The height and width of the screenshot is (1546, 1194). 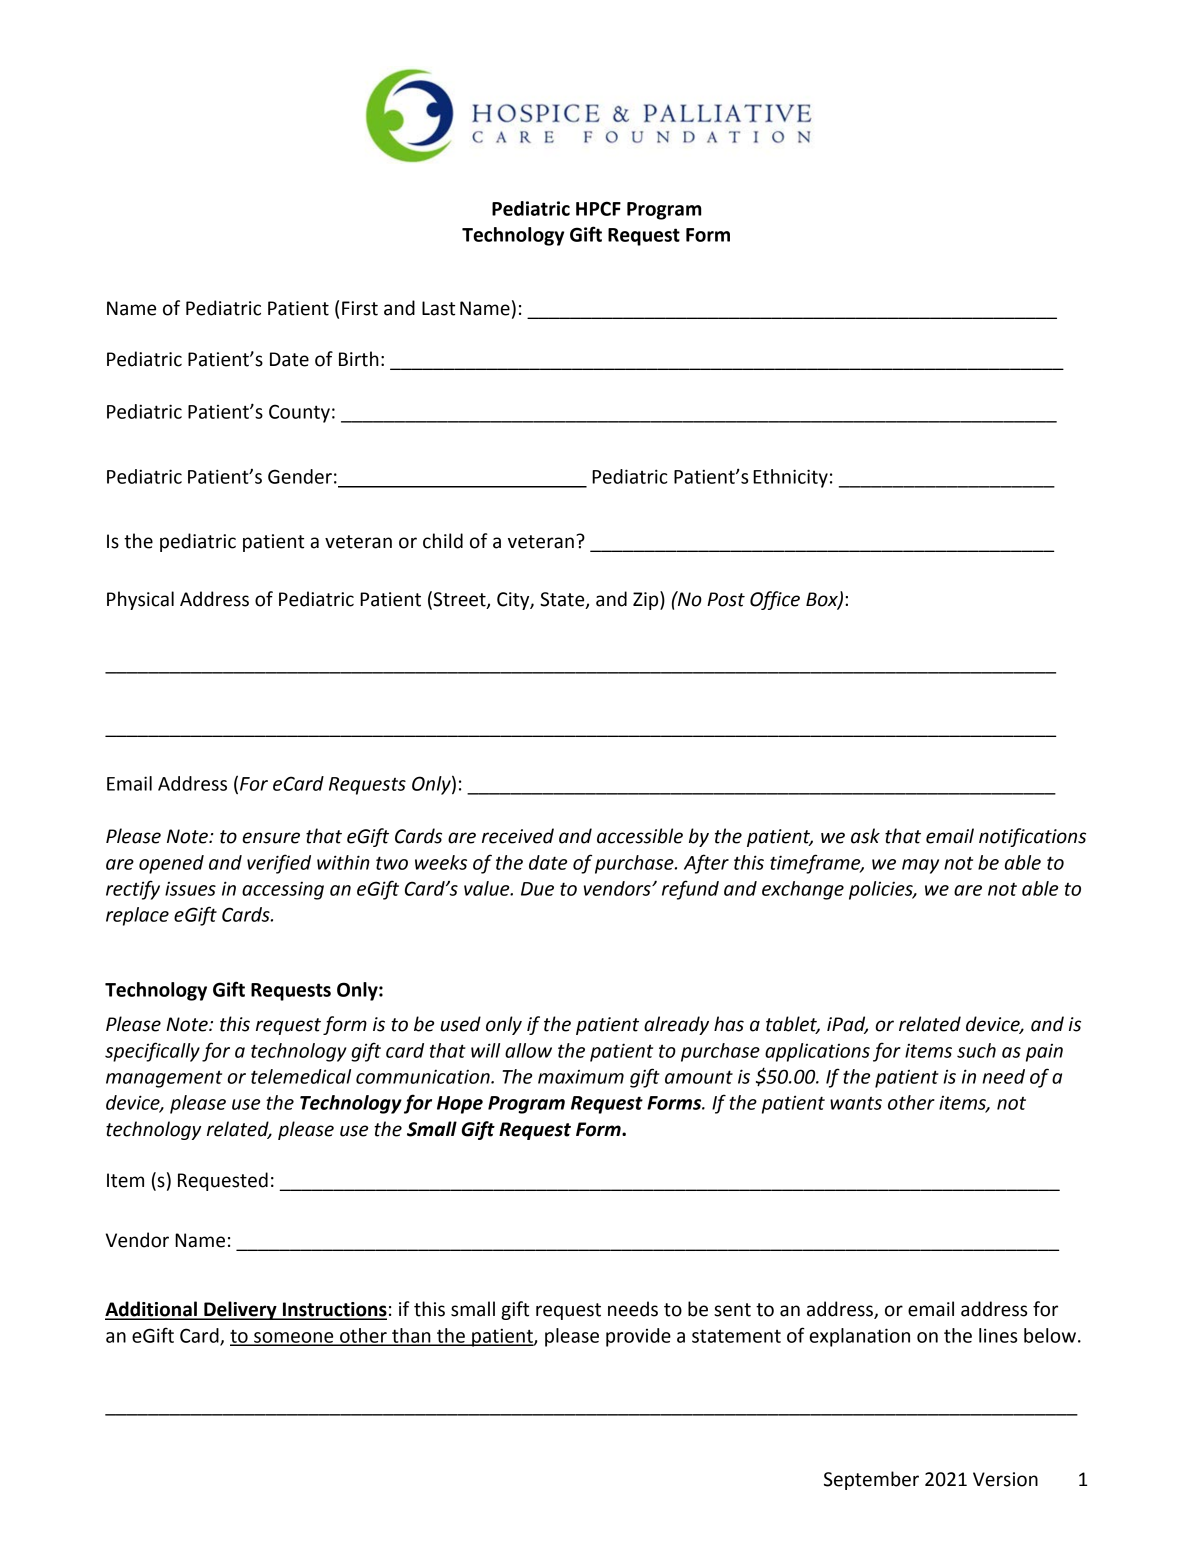 What do you see at coordinates (164, 1079) in the screenshot?
I see `management` at bounding box center [164, 1079].
